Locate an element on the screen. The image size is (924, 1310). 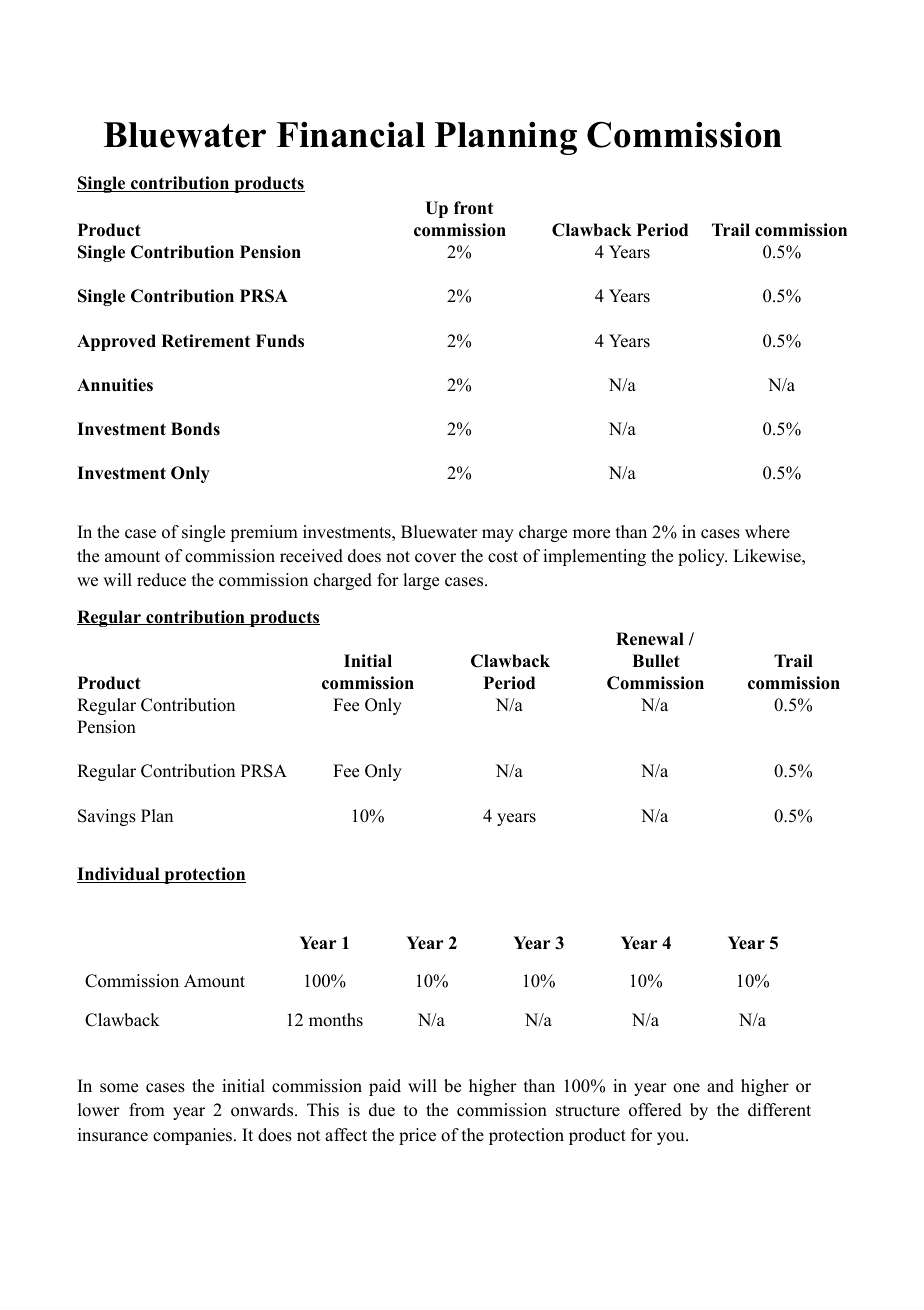
Funds is located at coordinates (280, 341).
